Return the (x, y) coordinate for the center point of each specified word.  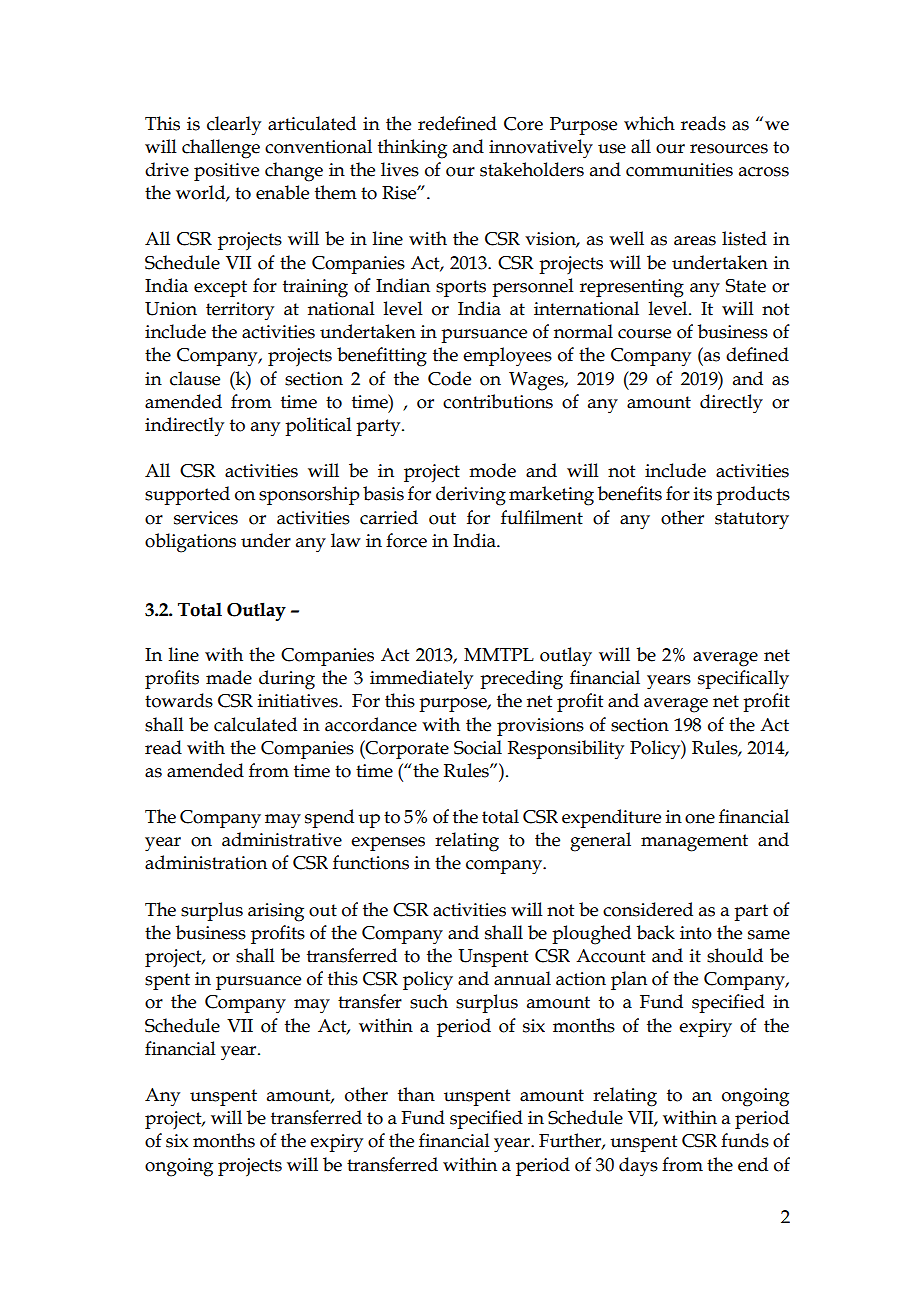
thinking (412, 149)
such (429, 1001)
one (700, 819)
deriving (471, 496)
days (638, 1167)
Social (478, 747)
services (206, 518)
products (753, 495)
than (416, 1094)
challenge (221, 149)
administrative (282, 839)
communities (679, 170)
